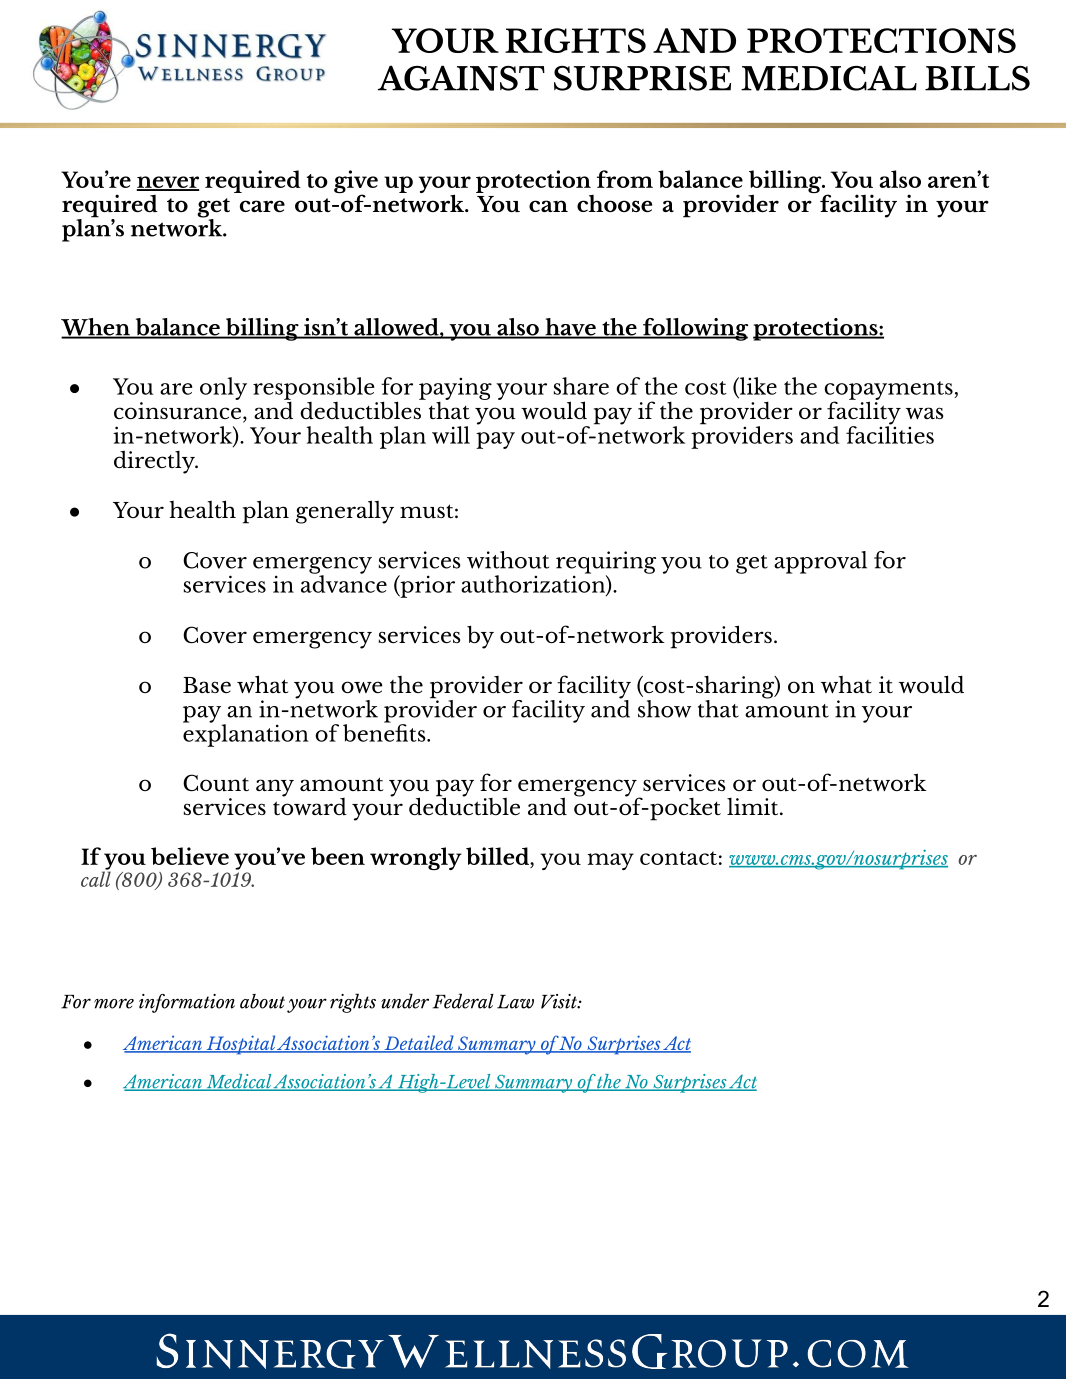  Describe the element at coordinates (498, 856) in the document. I see `billed` at that location.
